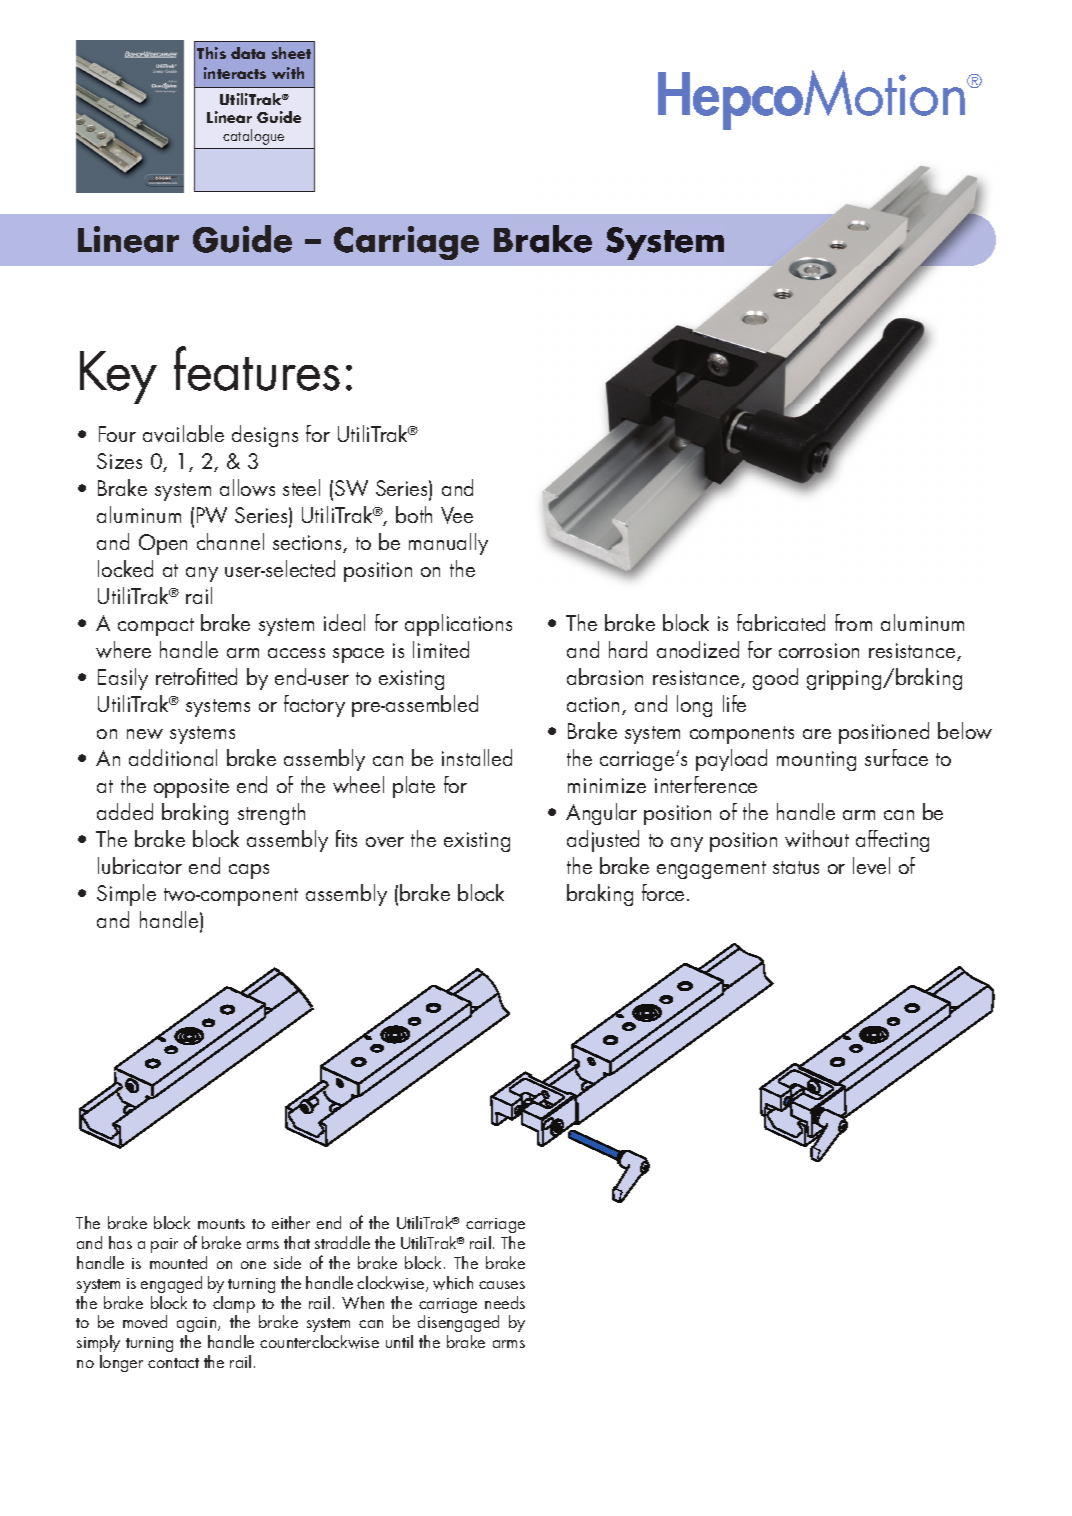  I want to click on catalogue, so click(253, 137).
